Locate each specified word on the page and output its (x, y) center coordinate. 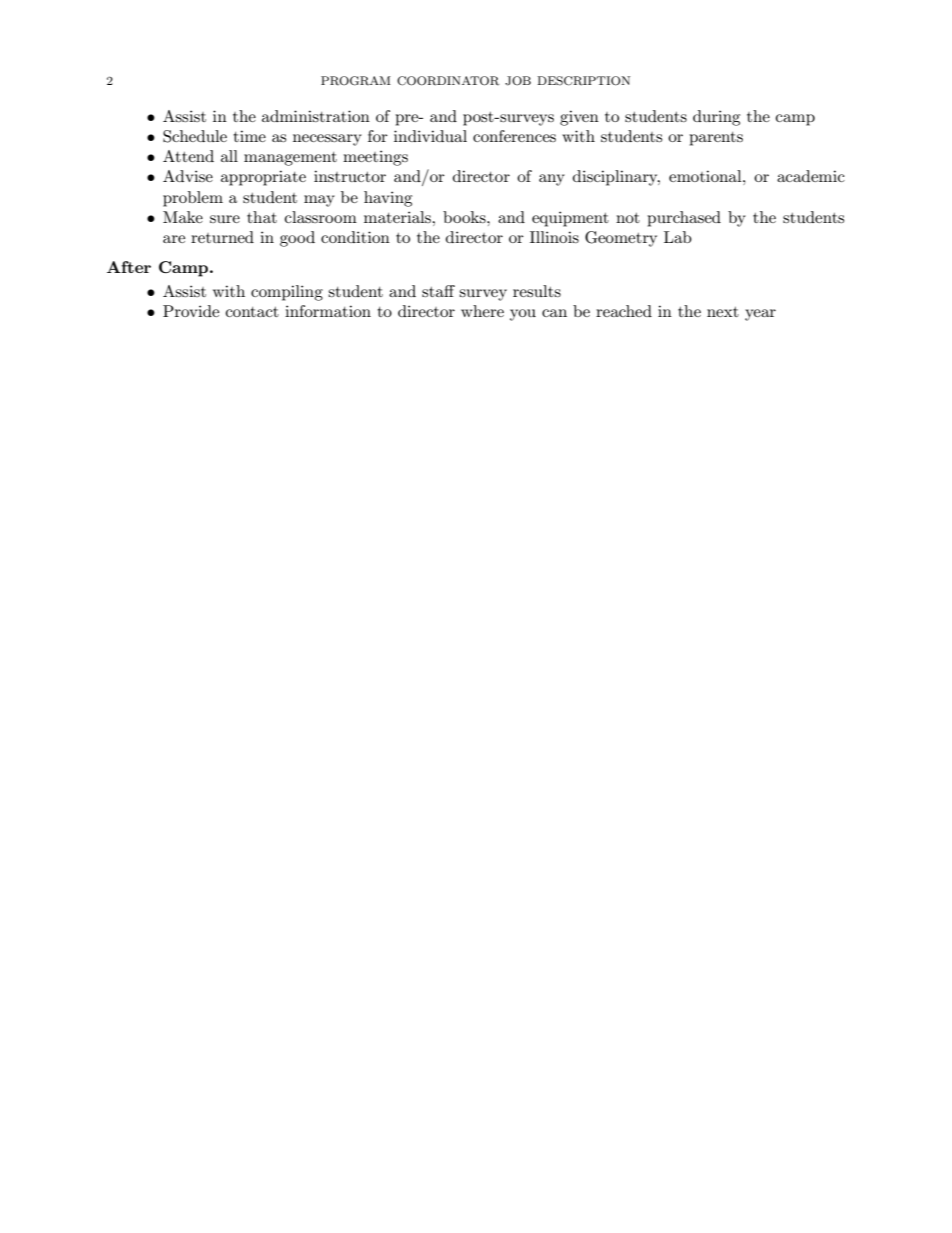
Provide (191, 311)
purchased (684, 219)
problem (193, 199)
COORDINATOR (448, 81)
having (388, 199)
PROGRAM (356, 81)
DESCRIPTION (583, 81)
